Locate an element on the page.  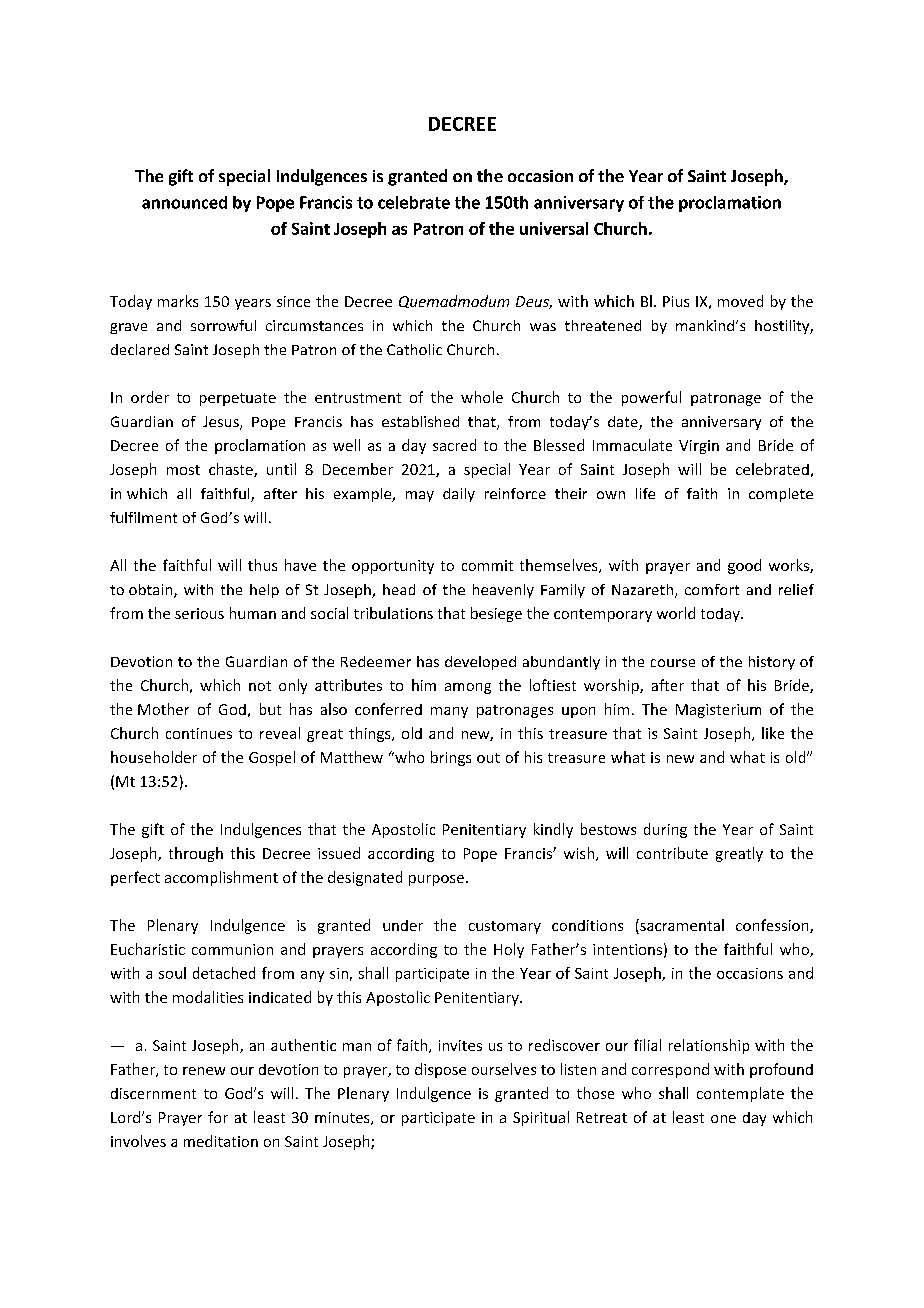
meditation is located at coordinates (221, 1141).
